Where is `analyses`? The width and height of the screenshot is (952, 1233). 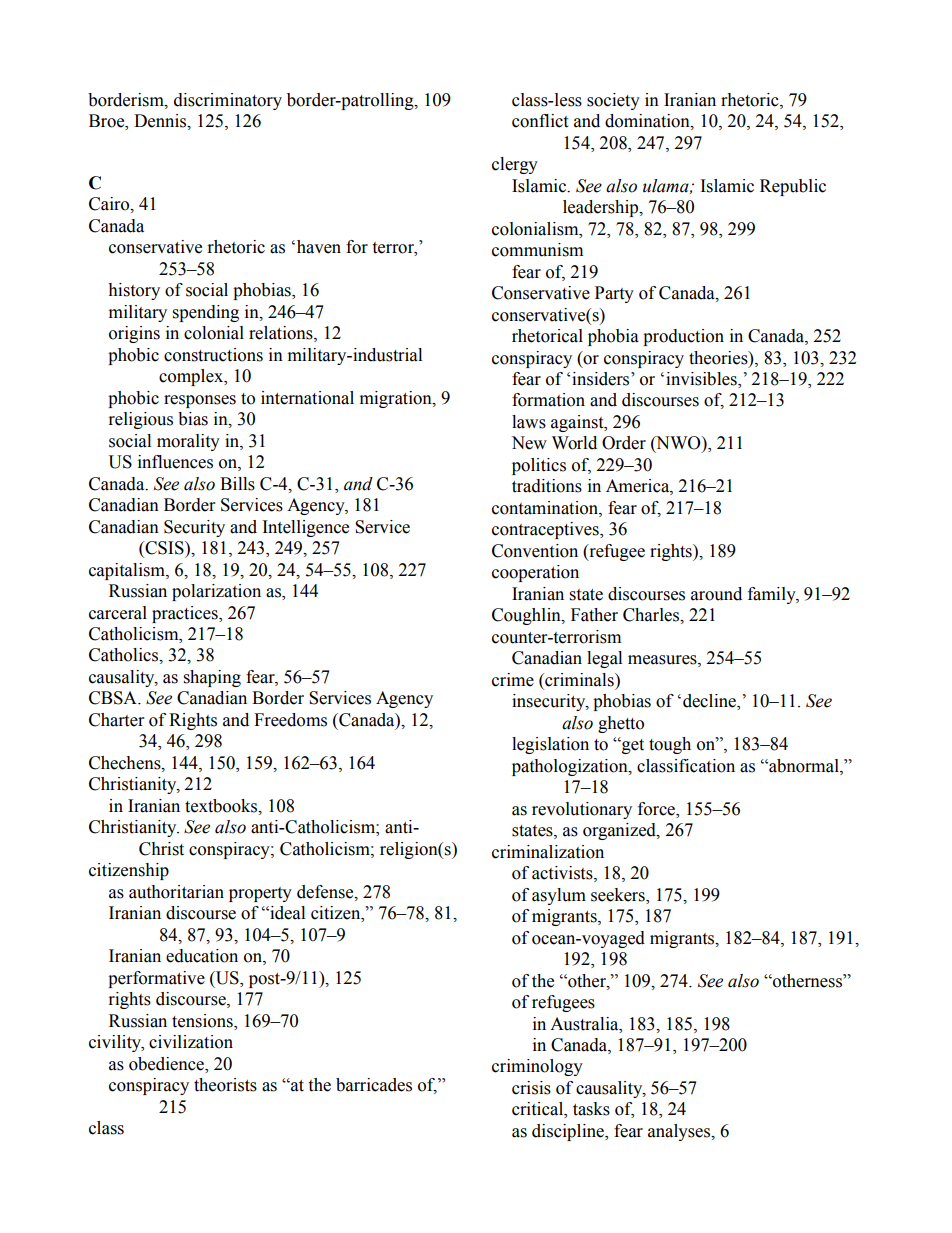
analyses is located at coordinates (680, 1132).
